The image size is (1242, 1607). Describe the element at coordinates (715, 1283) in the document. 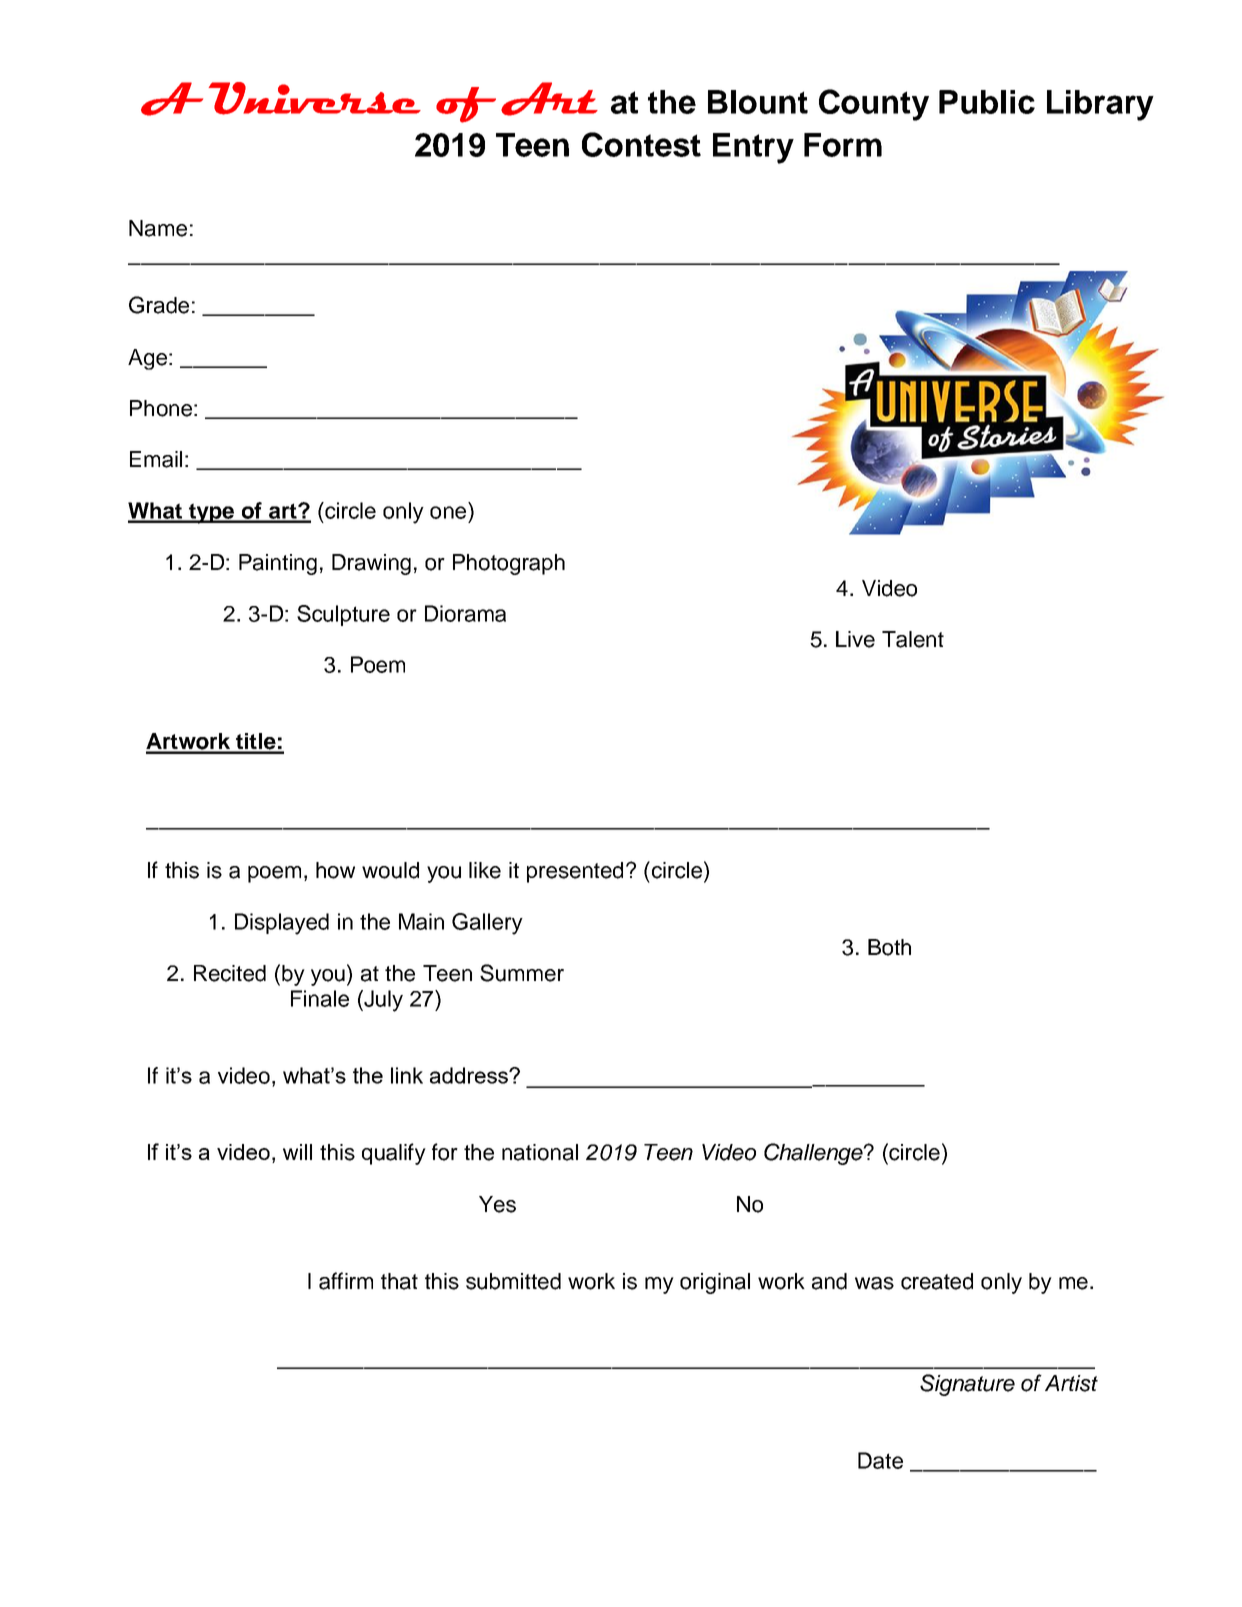

I see `original` at that location.
